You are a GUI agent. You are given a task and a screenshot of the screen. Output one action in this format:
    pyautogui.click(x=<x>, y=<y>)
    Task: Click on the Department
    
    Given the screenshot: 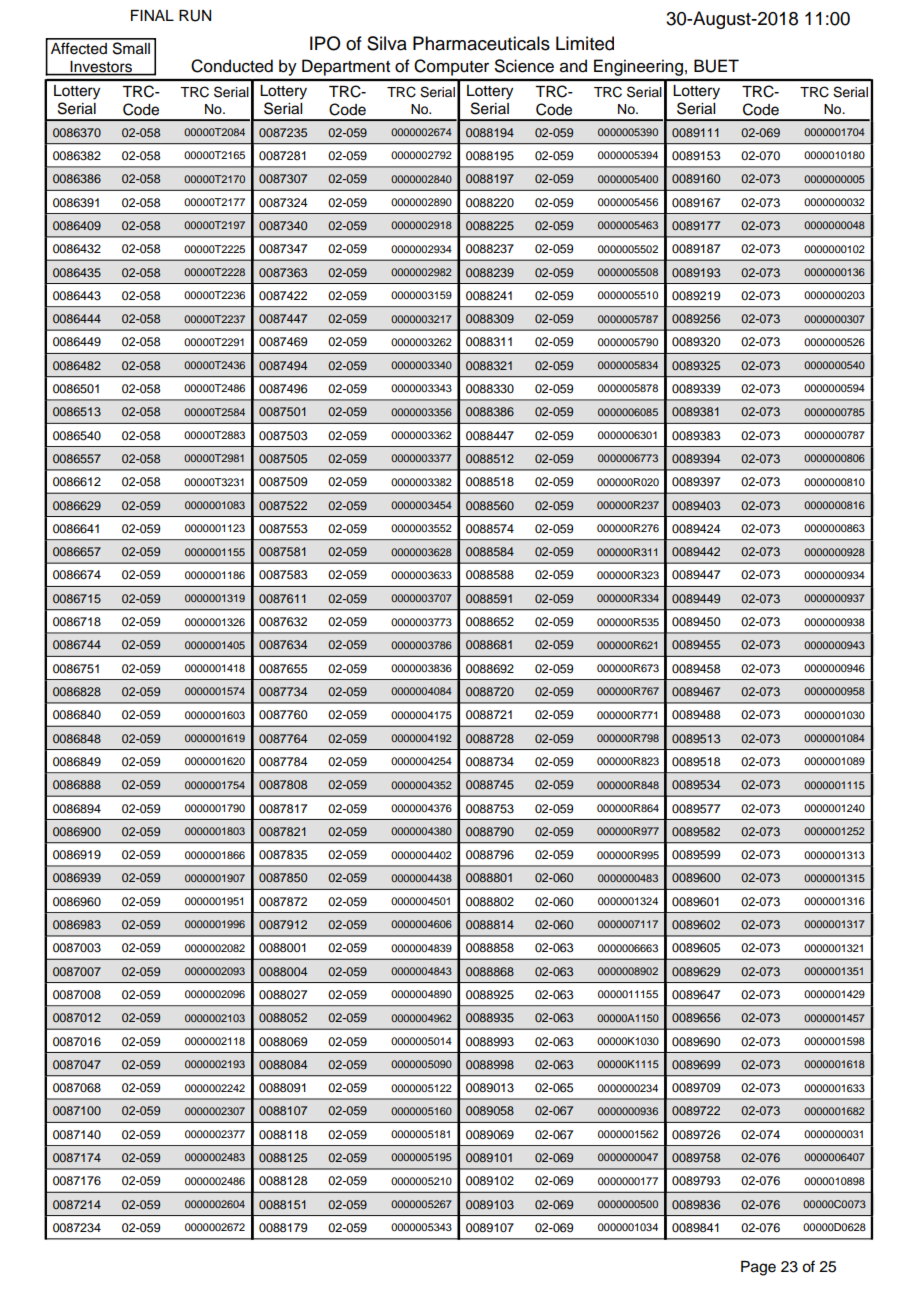 What is the action you would take?
    pyautogui.click(x=346, y=67)
